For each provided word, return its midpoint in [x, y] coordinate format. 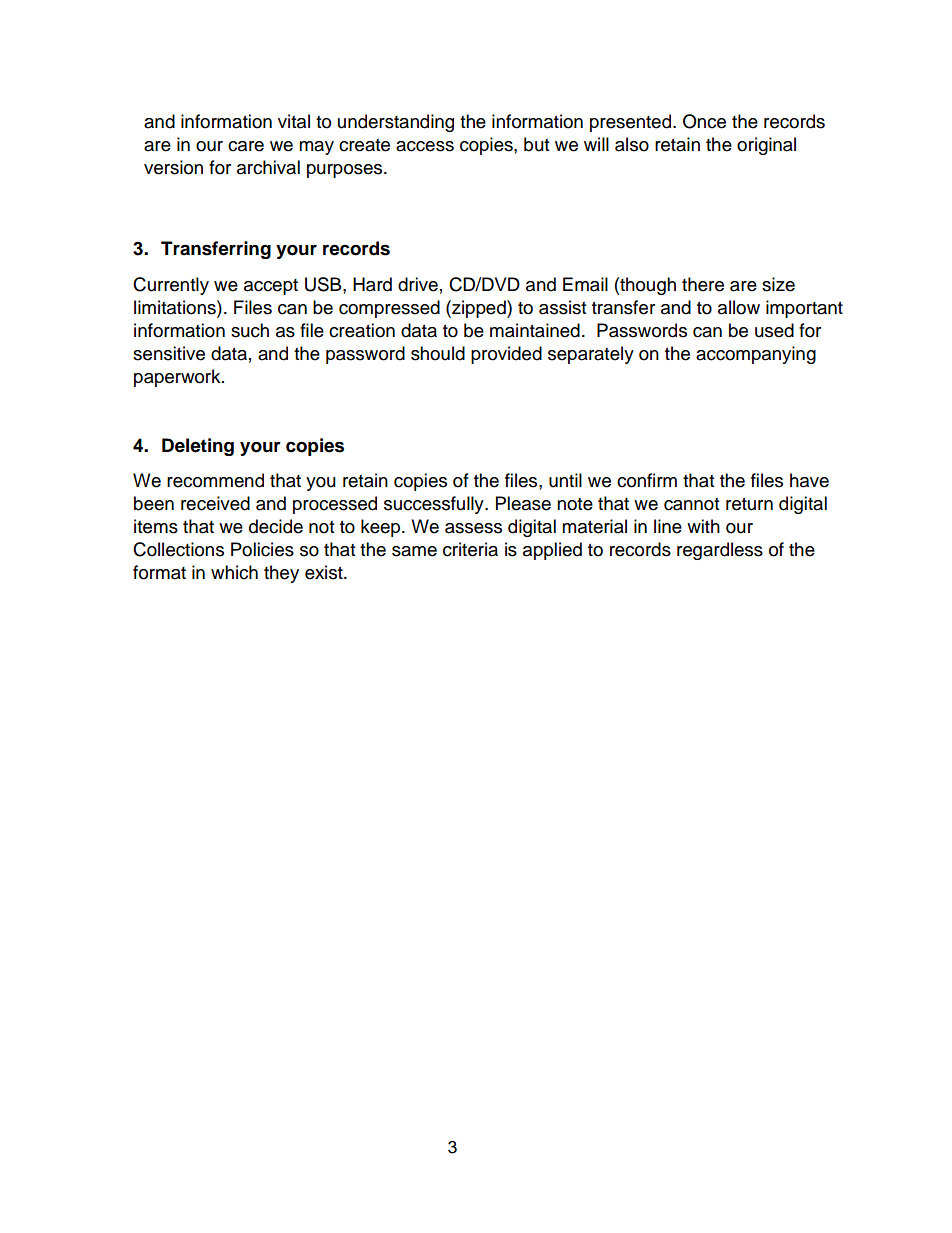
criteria [470, 549]
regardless [720, 551]
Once [704, 121]
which [234, 572]
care [246, 146]
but [536, 144]
